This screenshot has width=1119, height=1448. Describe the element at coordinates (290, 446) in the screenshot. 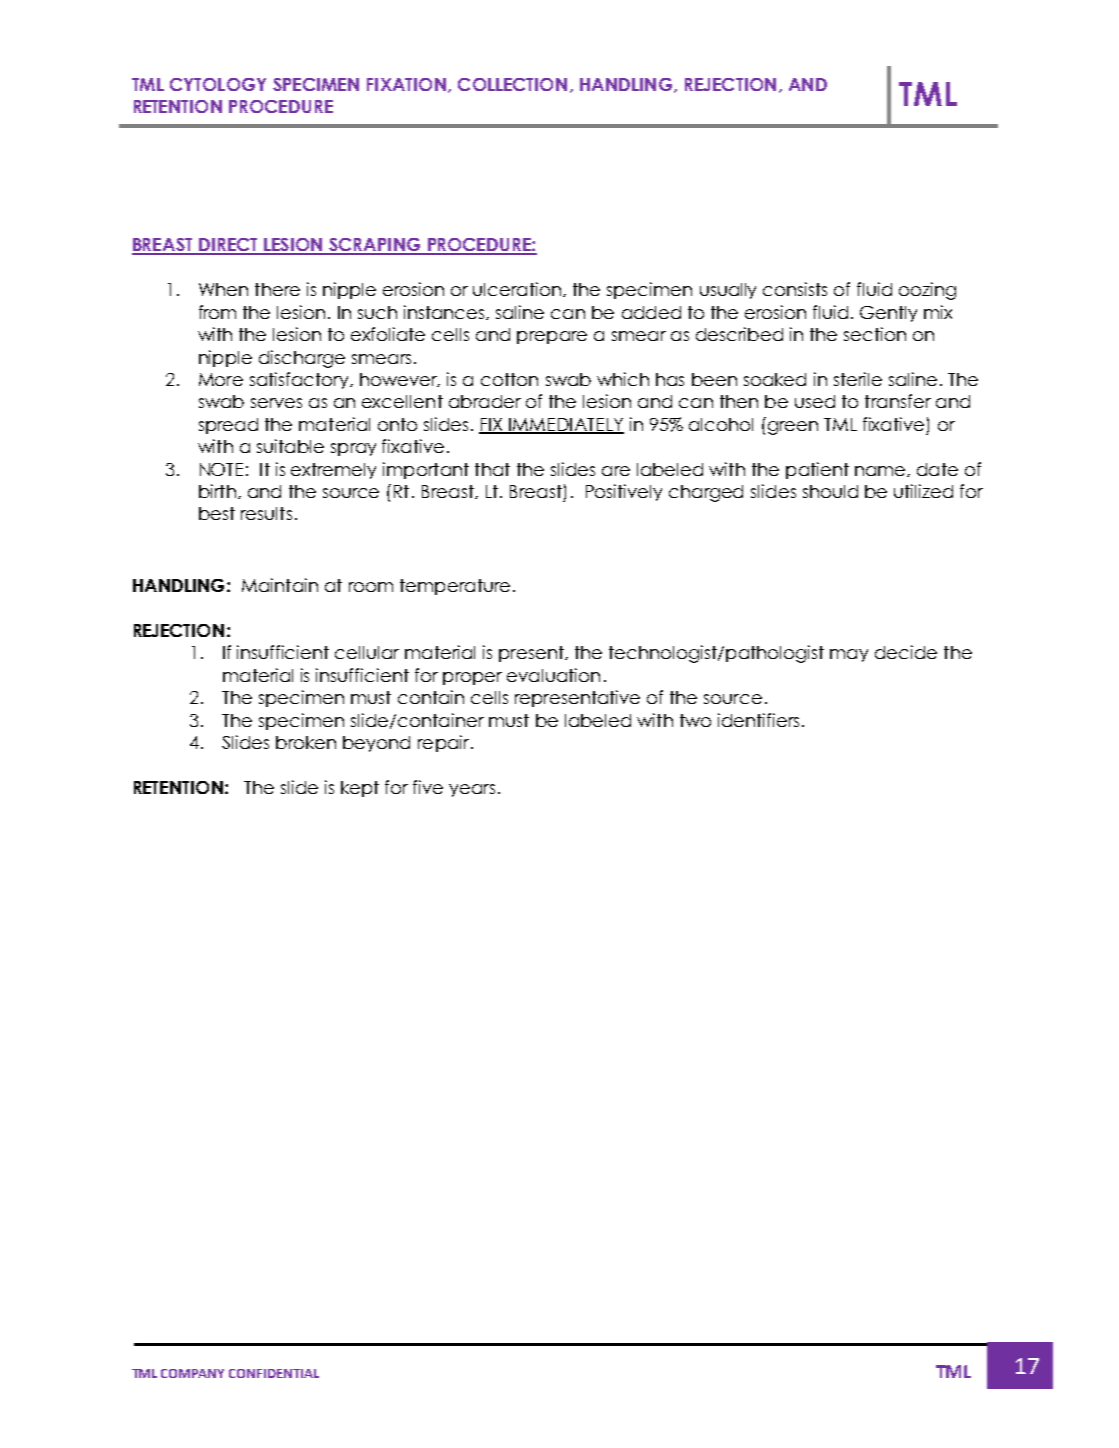

I see `suitable` at that location.
